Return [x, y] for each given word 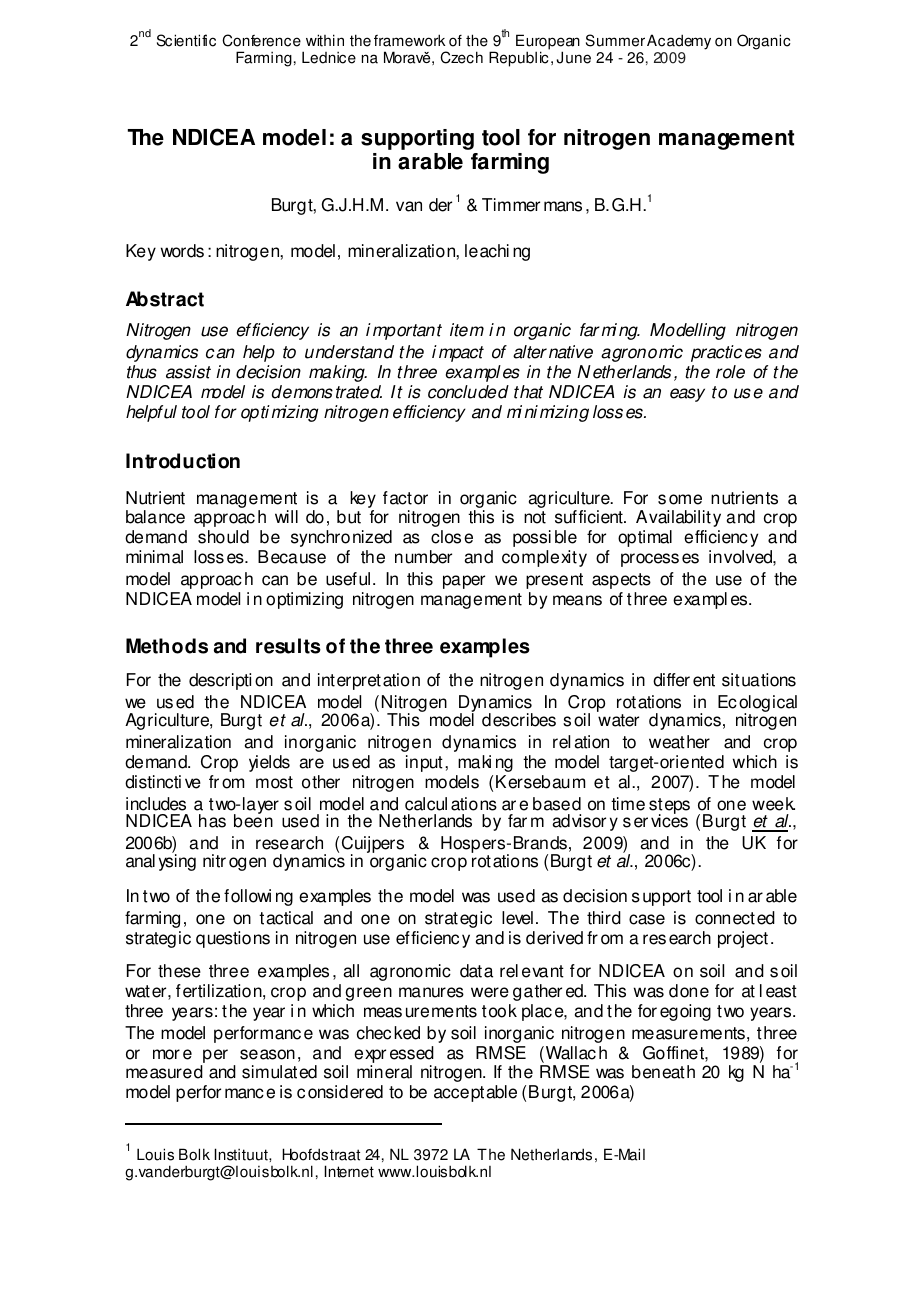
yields [269, 763]
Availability [678, 518]
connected [735, 918]
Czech [461, 57]
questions [233, 939]
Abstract [165, 299]
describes [519, 720]
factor [405, 498]
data [476, 971]
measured [164, 1072]
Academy [679, 42]
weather [679, 742]
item [467, 330]
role [730, 372]
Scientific [186, 40]
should [223, 537]
